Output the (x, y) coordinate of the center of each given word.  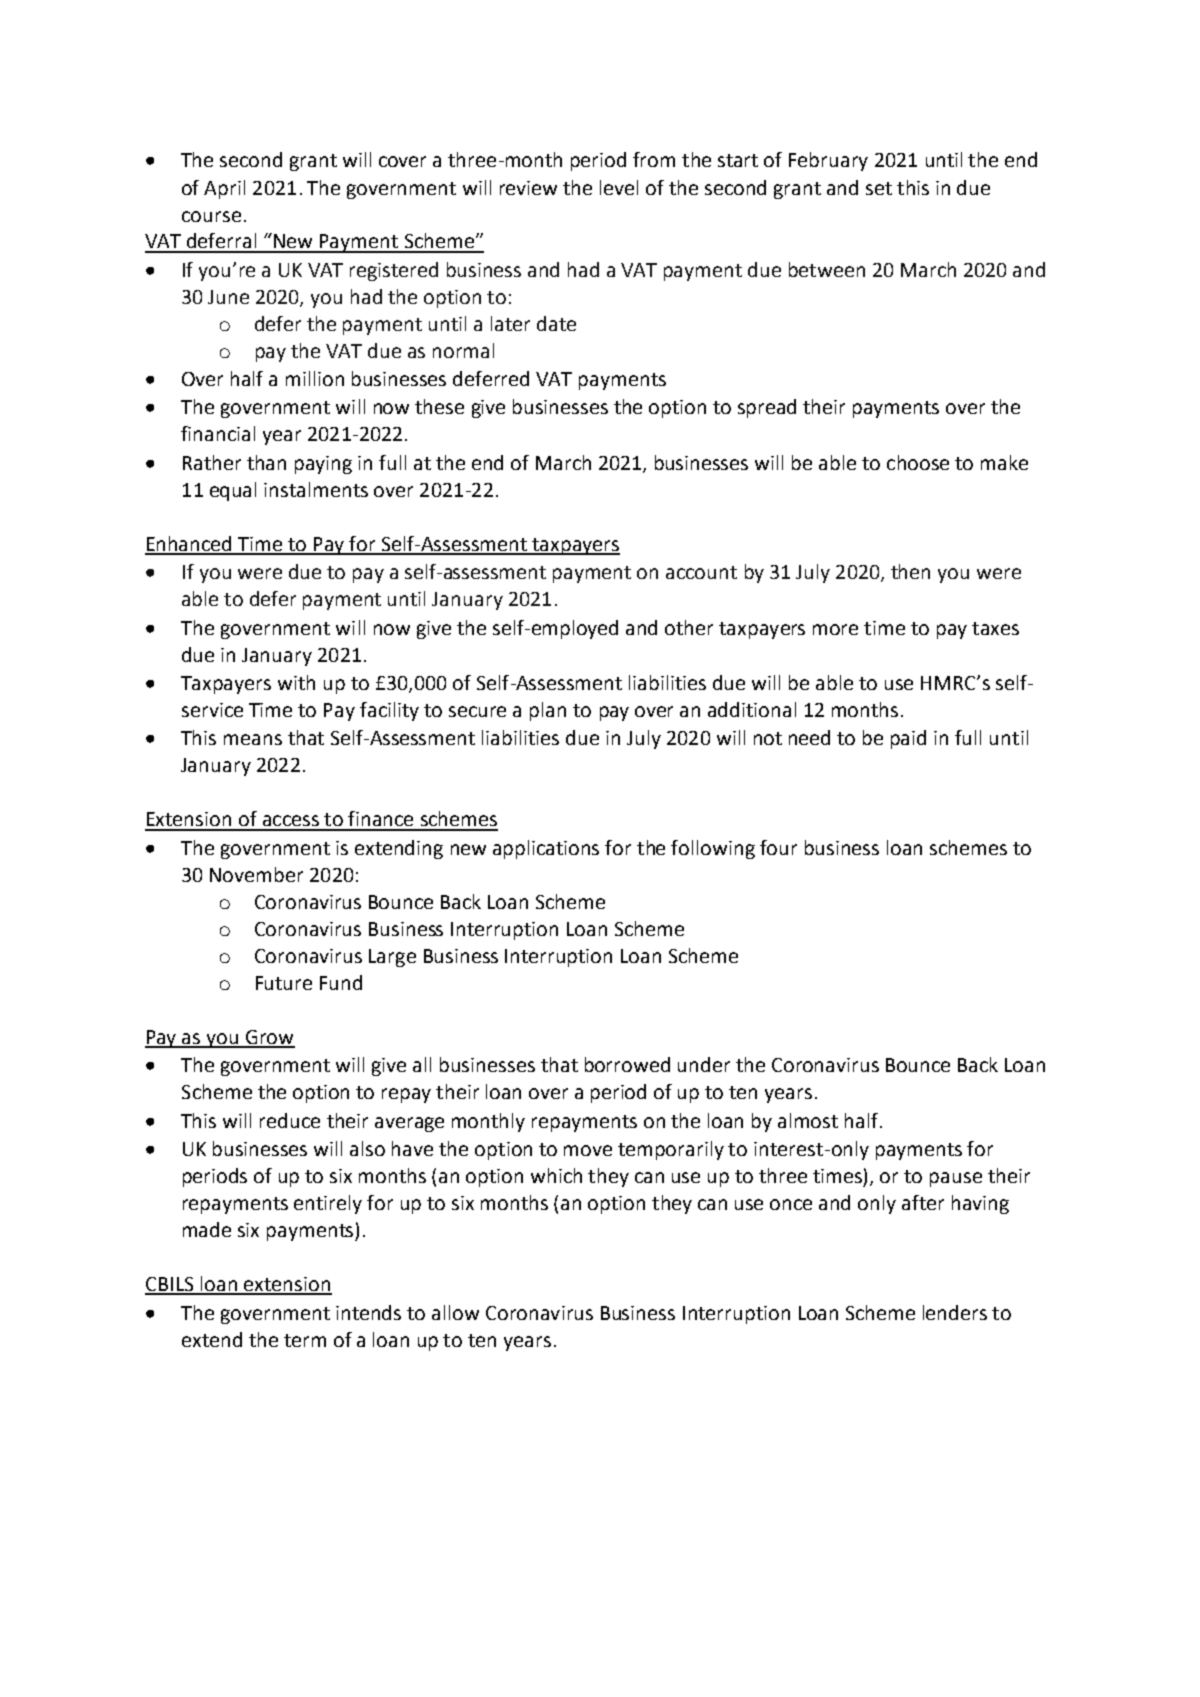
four (778, 847)
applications (546, 849)
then (910, 571)
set (879, 188)
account (701, 572)
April (224, 189)
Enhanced (190, 545)
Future (284, 983)
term (305, 1340)
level (619, 187)
